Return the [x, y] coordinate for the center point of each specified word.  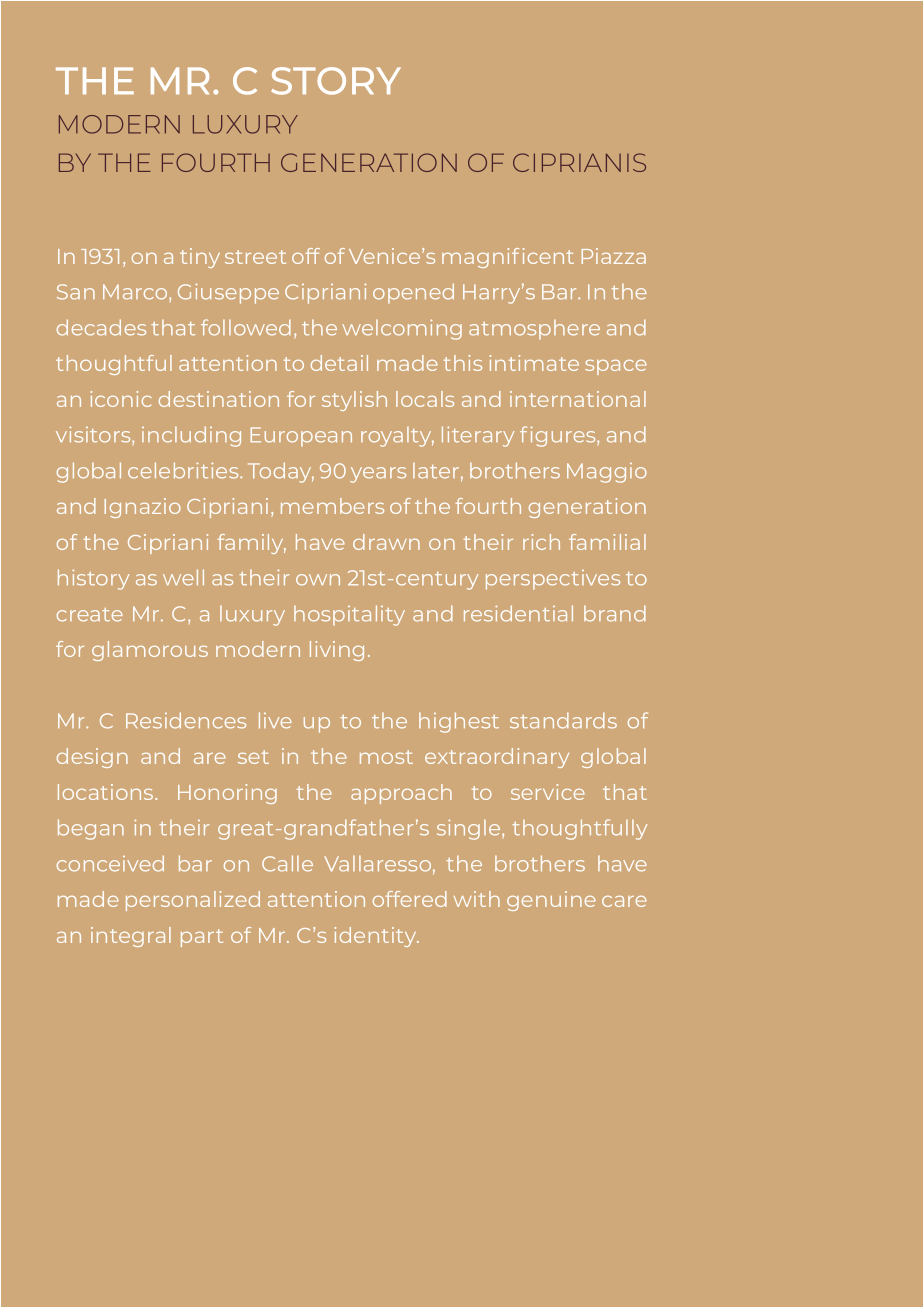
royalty [397, 437]
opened [413, 293]
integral [131, 937]
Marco [136, 292]
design [92, 758]
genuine [551, 901]
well [183, 577]
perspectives [553, 580]
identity [377, 937]
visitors [94, 434]
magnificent [508, 258]
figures [559, 436]
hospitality [349, 615]
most [386, 757]
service [548, 792]
